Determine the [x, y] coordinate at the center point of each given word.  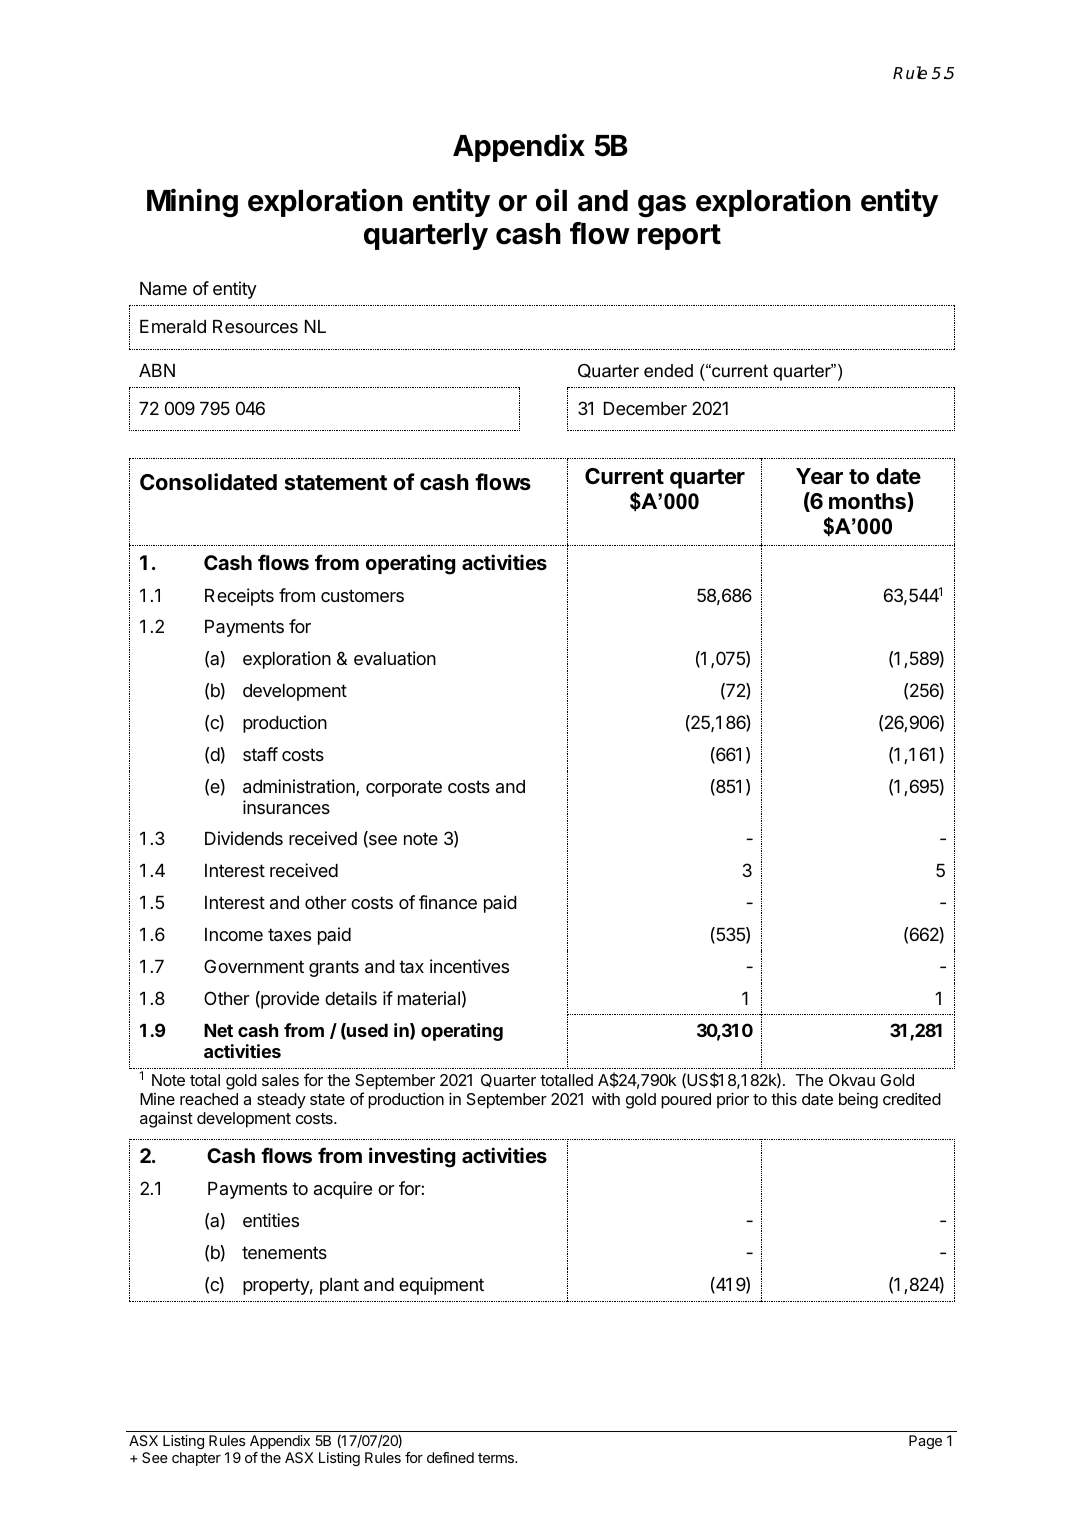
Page [925, 1442]
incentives [469, 966]
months [868, 502]
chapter [196, 1459]
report [679, 237]
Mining [192, 203]
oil [551, 200]
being [858, 1101]
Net [218, 1030]
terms [497, 1458]
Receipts [239, 597]
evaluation [395, 658]
